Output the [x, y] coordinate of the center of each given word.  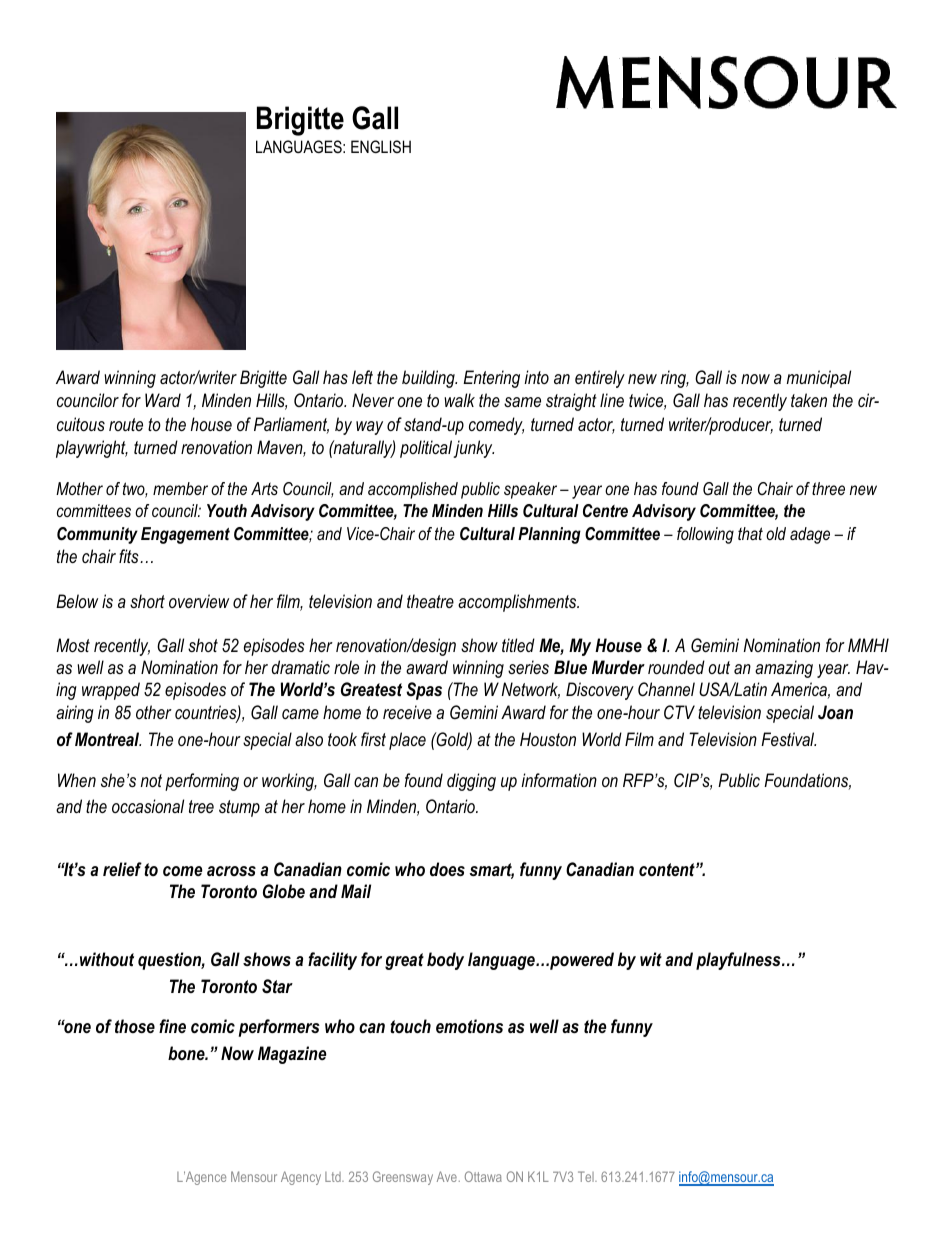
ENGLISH [381, 146]
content [668, 870]
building [429, 379]
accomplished [413, 490]
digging [471, 782]
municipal [819, 379]
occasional [148, 806]
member [180, 488]
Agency [301, 1178]
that [750, 533]
